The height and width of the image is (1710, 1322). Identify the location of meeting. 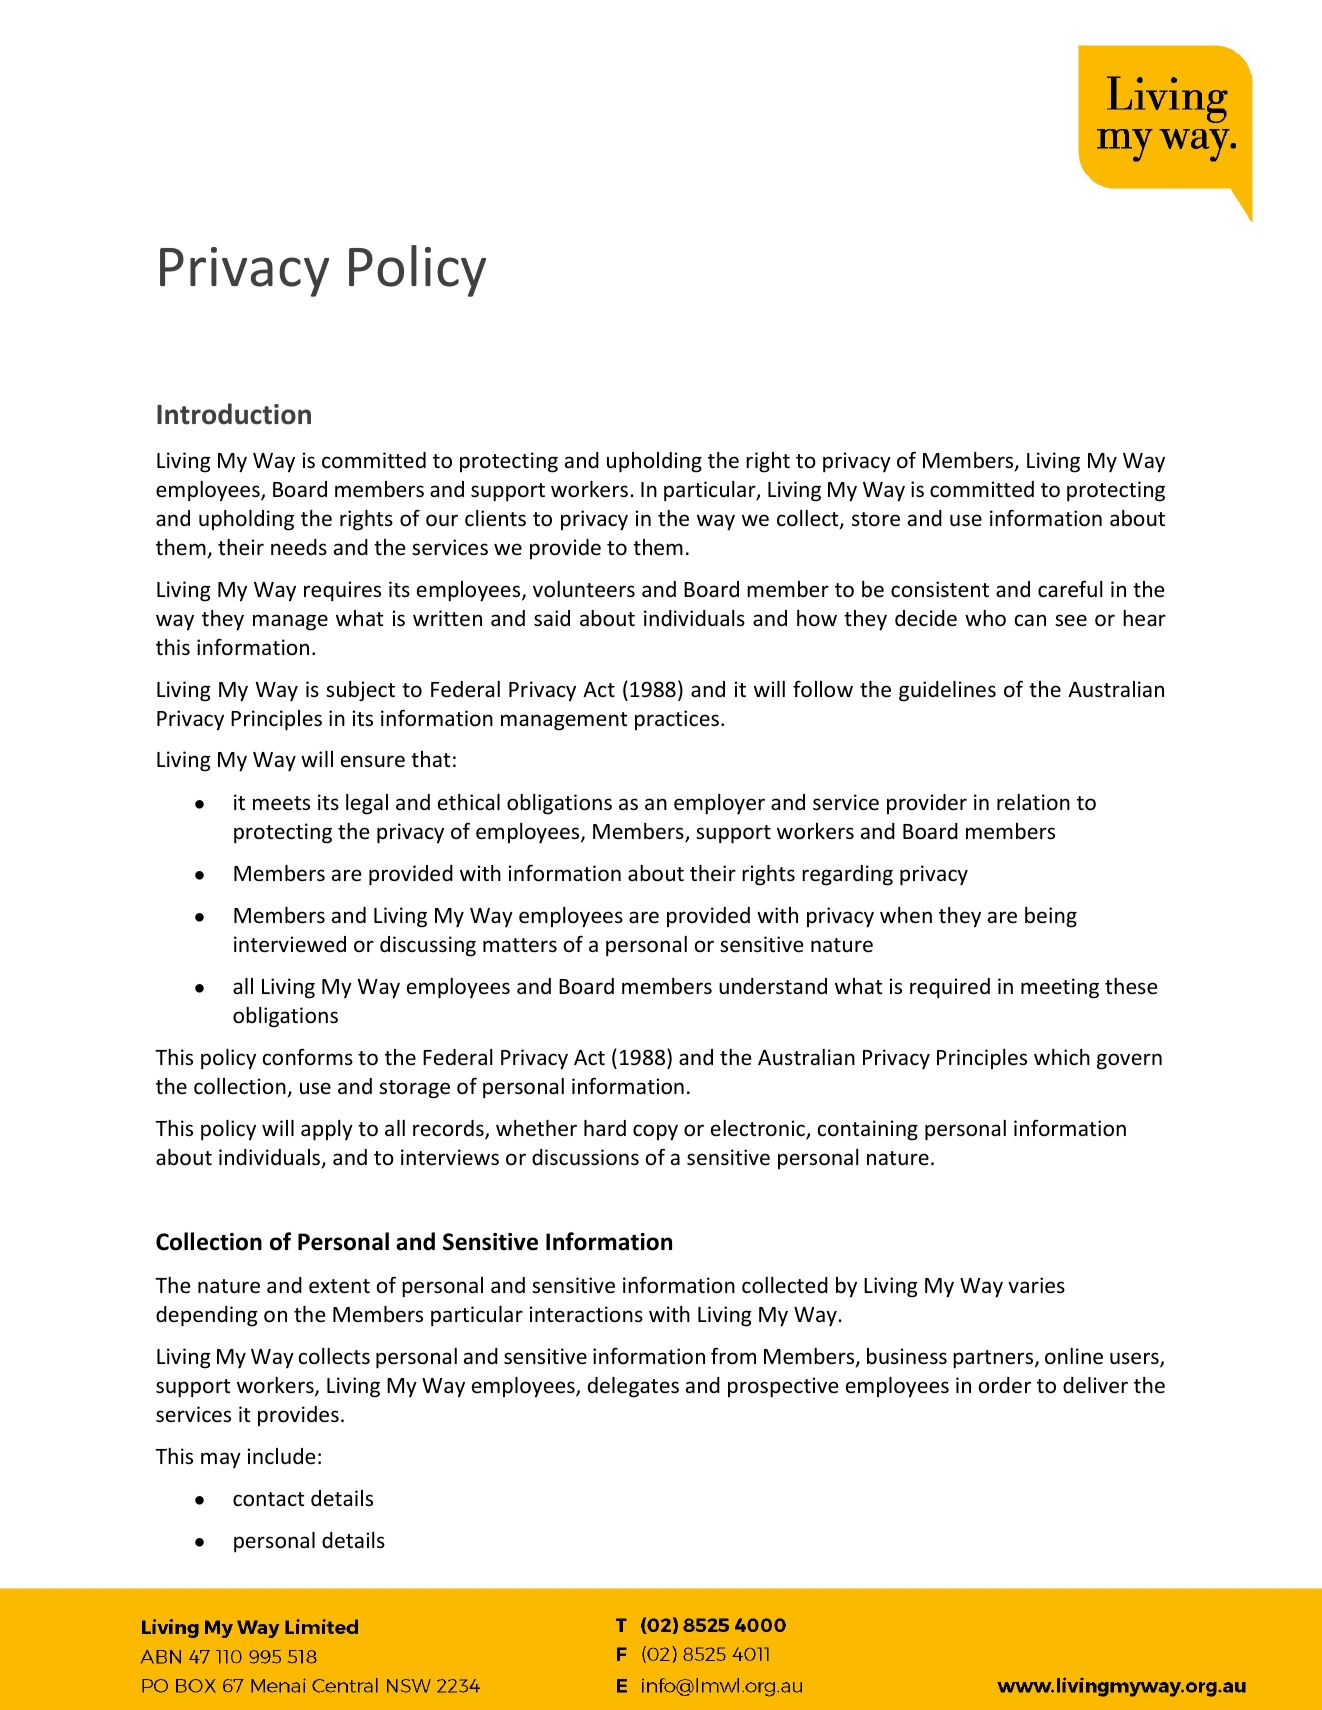
(1060, 988).
